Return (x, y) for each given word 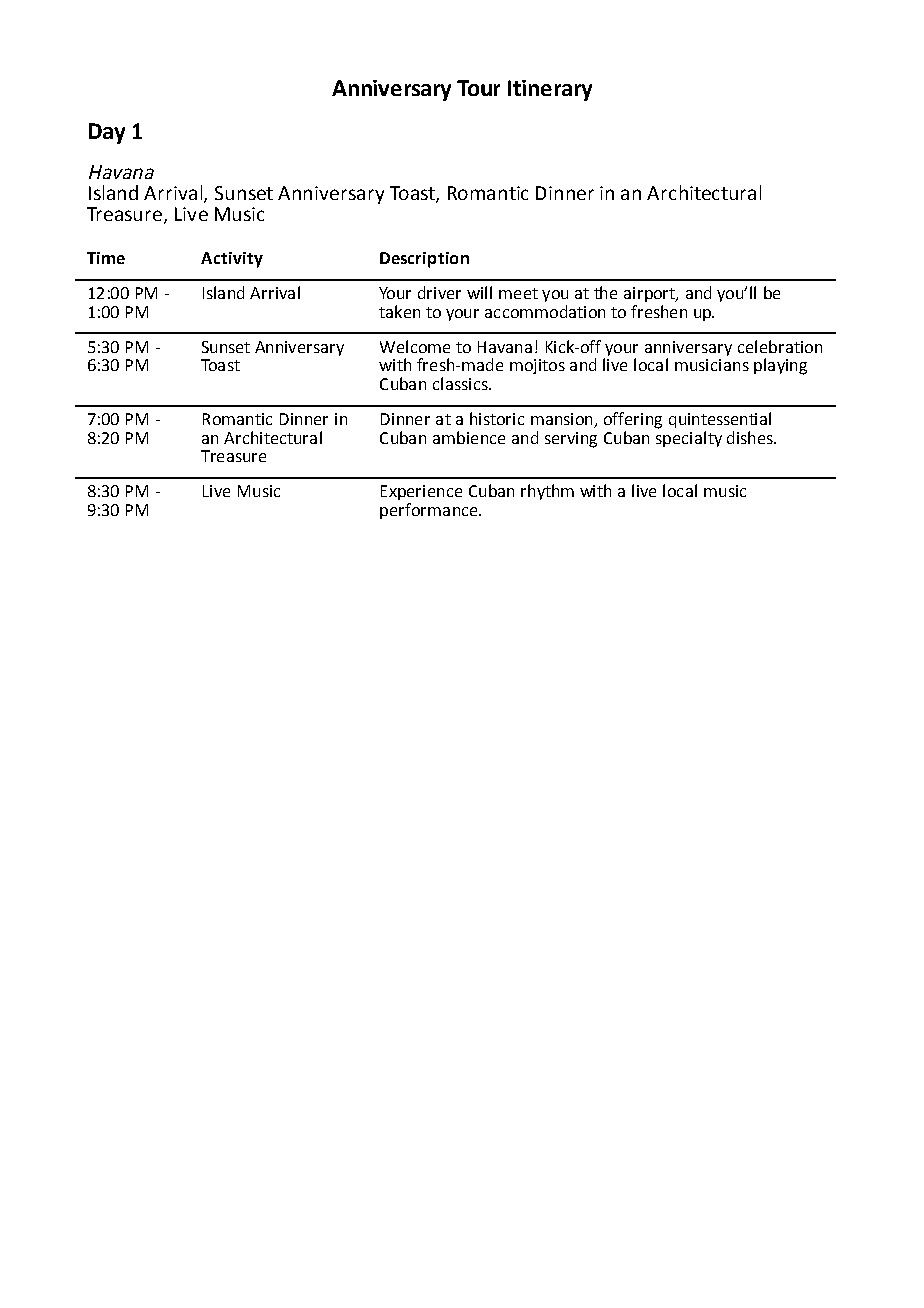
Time (106, 258)
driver (439, 292)
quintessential (720, 420)
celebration (780, 346)
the (605, 292)
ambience (469, 437)
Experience (421, 492)
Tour (478, 88)
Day (107, 133)
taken (399, 311)
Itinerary (550, 90)
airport (650, 294)
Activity (232, 260)
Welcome (415, 346)
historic (497, 418)
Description (424, 260)
